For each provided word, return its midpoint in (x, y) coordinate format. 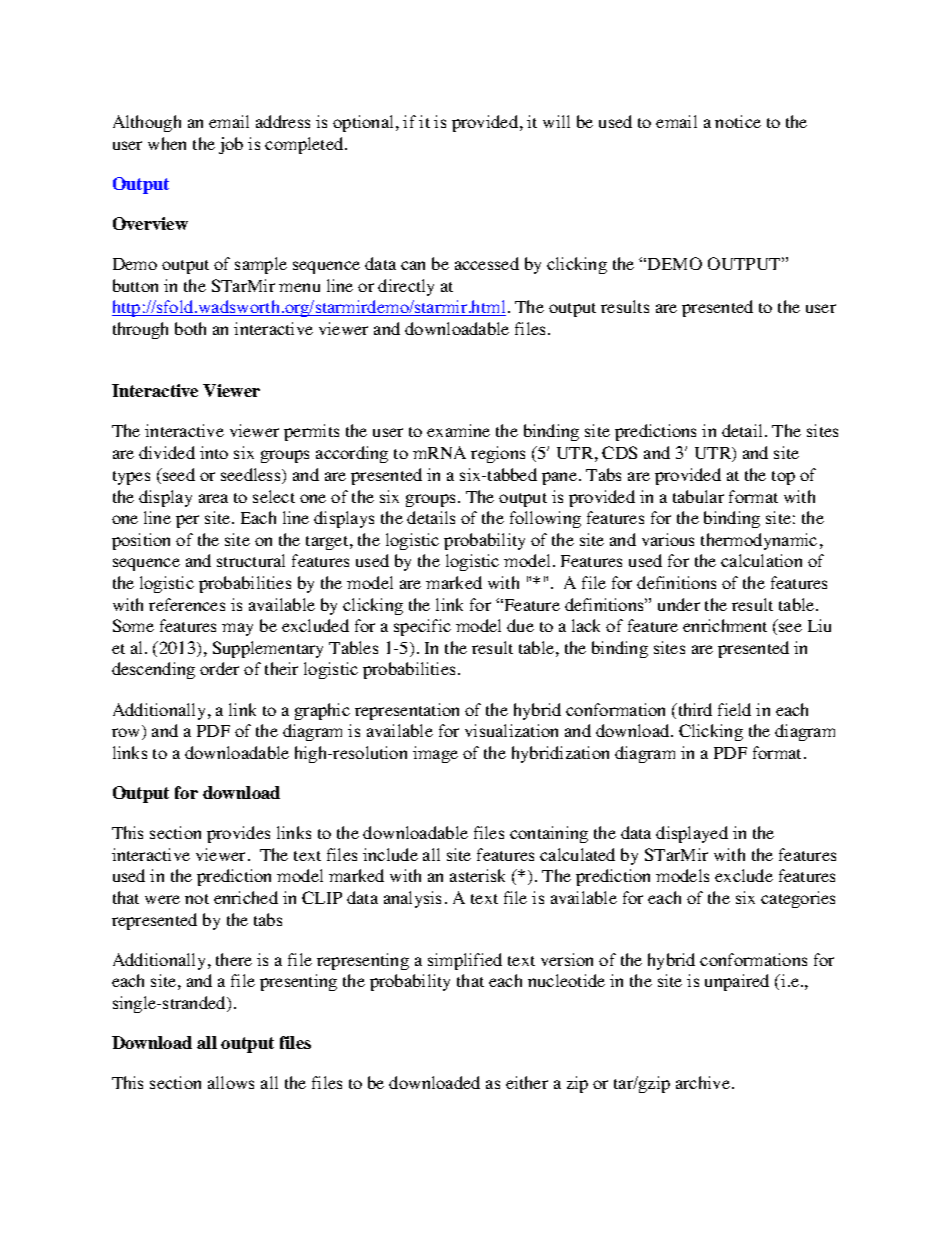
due (520, 625)
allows (231, 1082)
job (231, 145)
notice (738, 121)
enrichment (725, 625)
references (187, 604)
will (556, 121)
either (527, 1082)
